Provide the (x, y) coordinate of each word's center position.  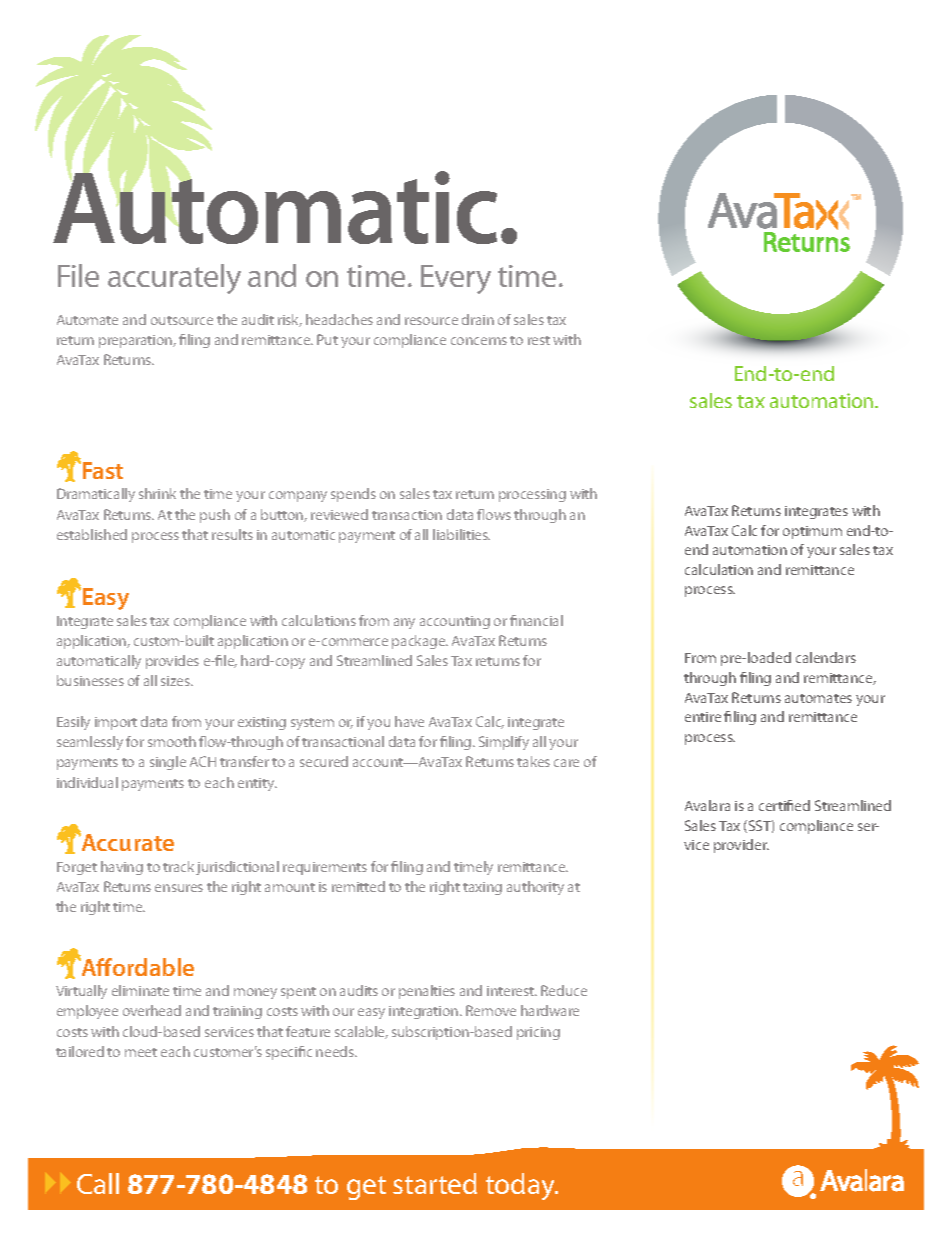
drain (478, 319)
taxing (482, 888)
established (92, 534)
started (435, 1183)
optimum (812, 532)
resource (431, 321)
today (521, 1186)
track (180, 868)
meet (141, 1052)
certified (784, 805)
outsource (182, 320)
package (420, 642)
